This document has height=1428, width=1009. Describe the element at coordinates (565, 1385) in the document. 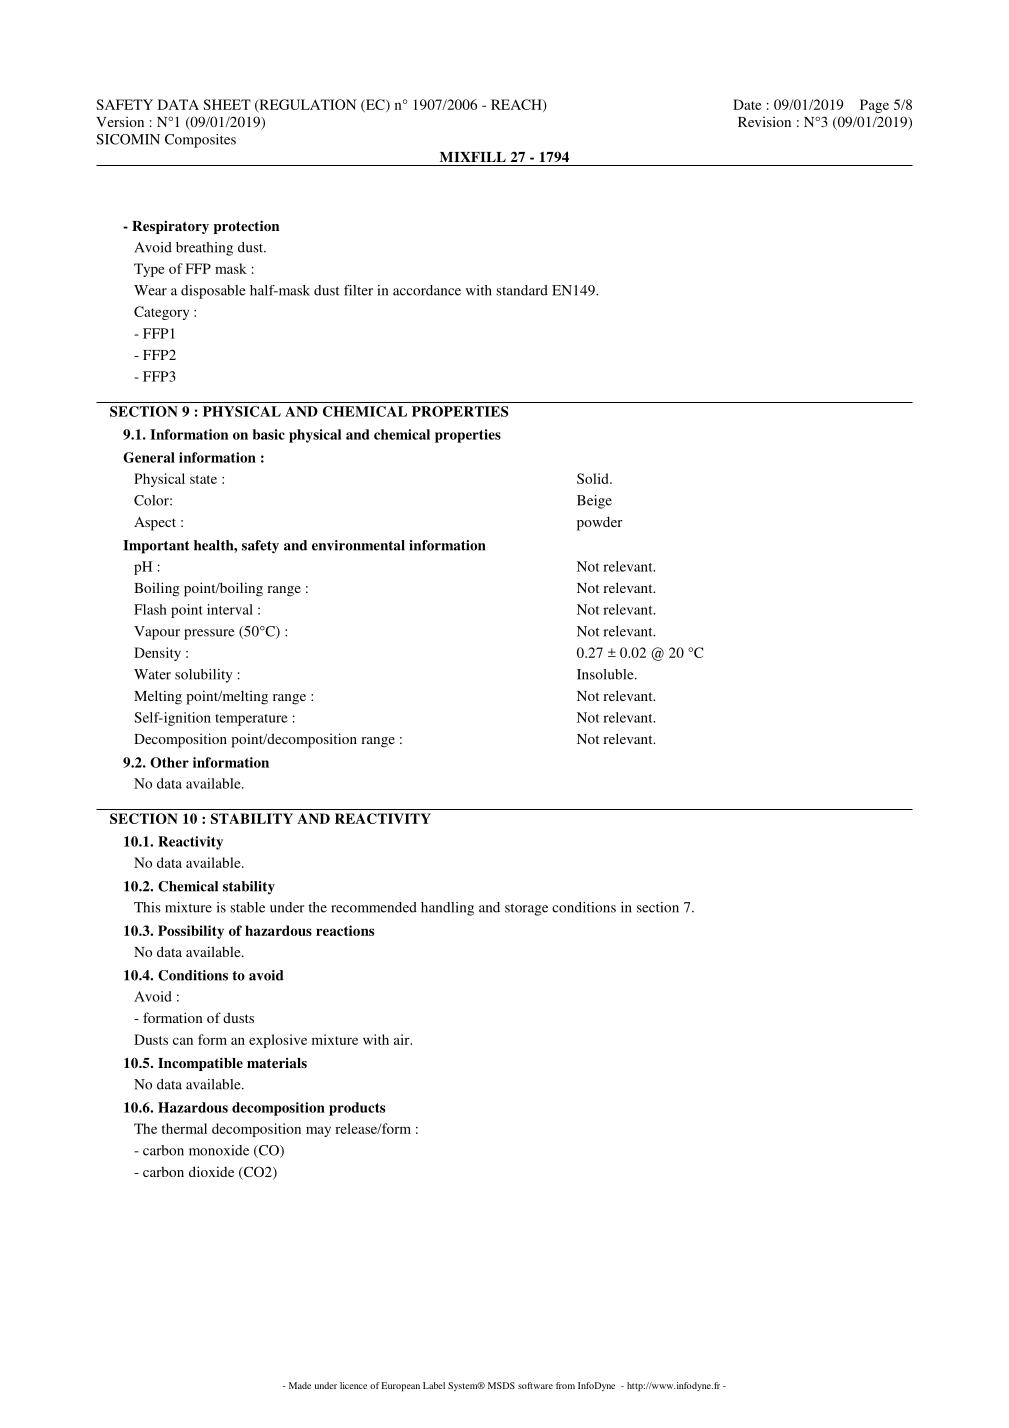

I see `from` at that location.
